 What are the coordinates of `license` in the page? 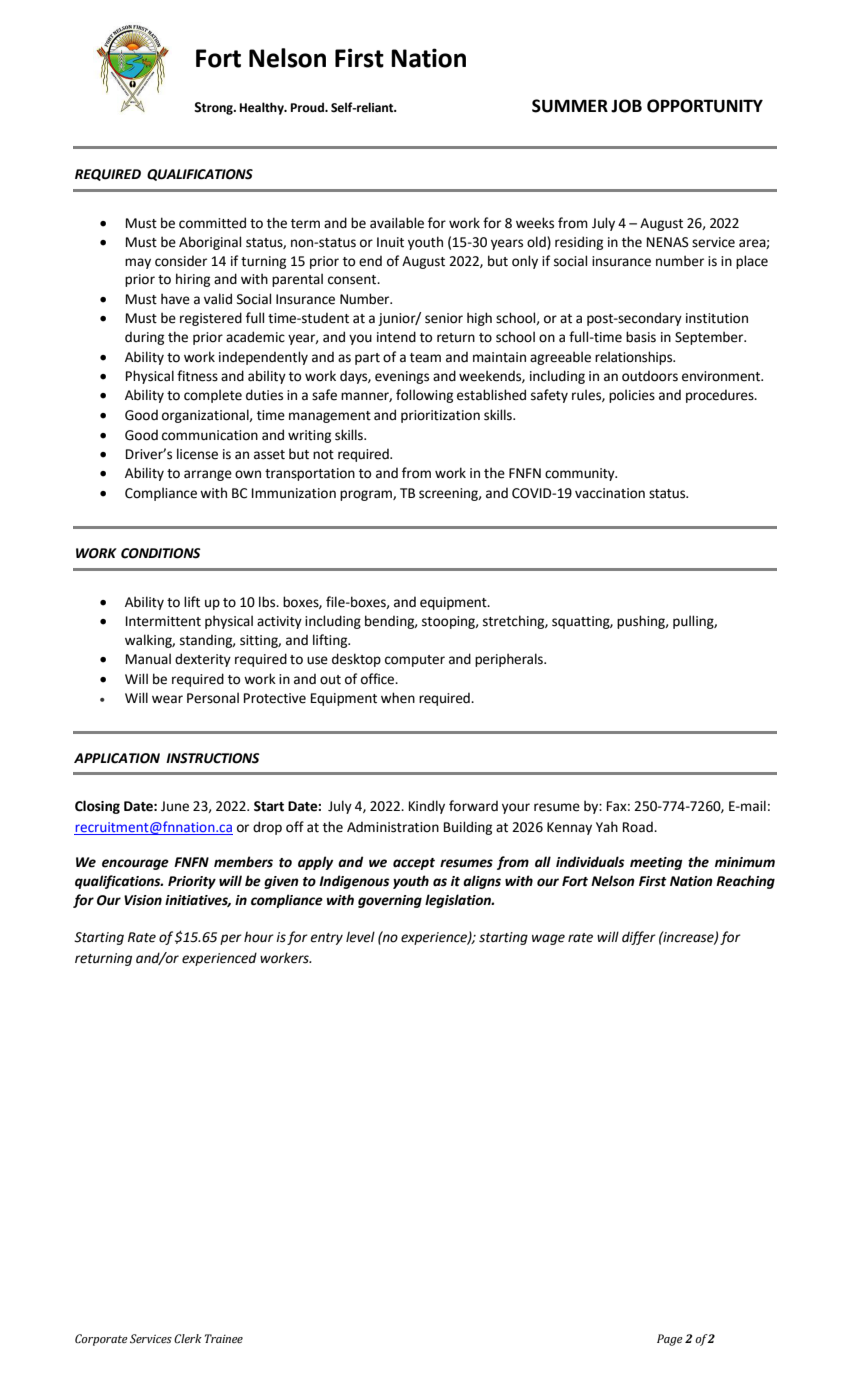 It's located at (197, 454).
